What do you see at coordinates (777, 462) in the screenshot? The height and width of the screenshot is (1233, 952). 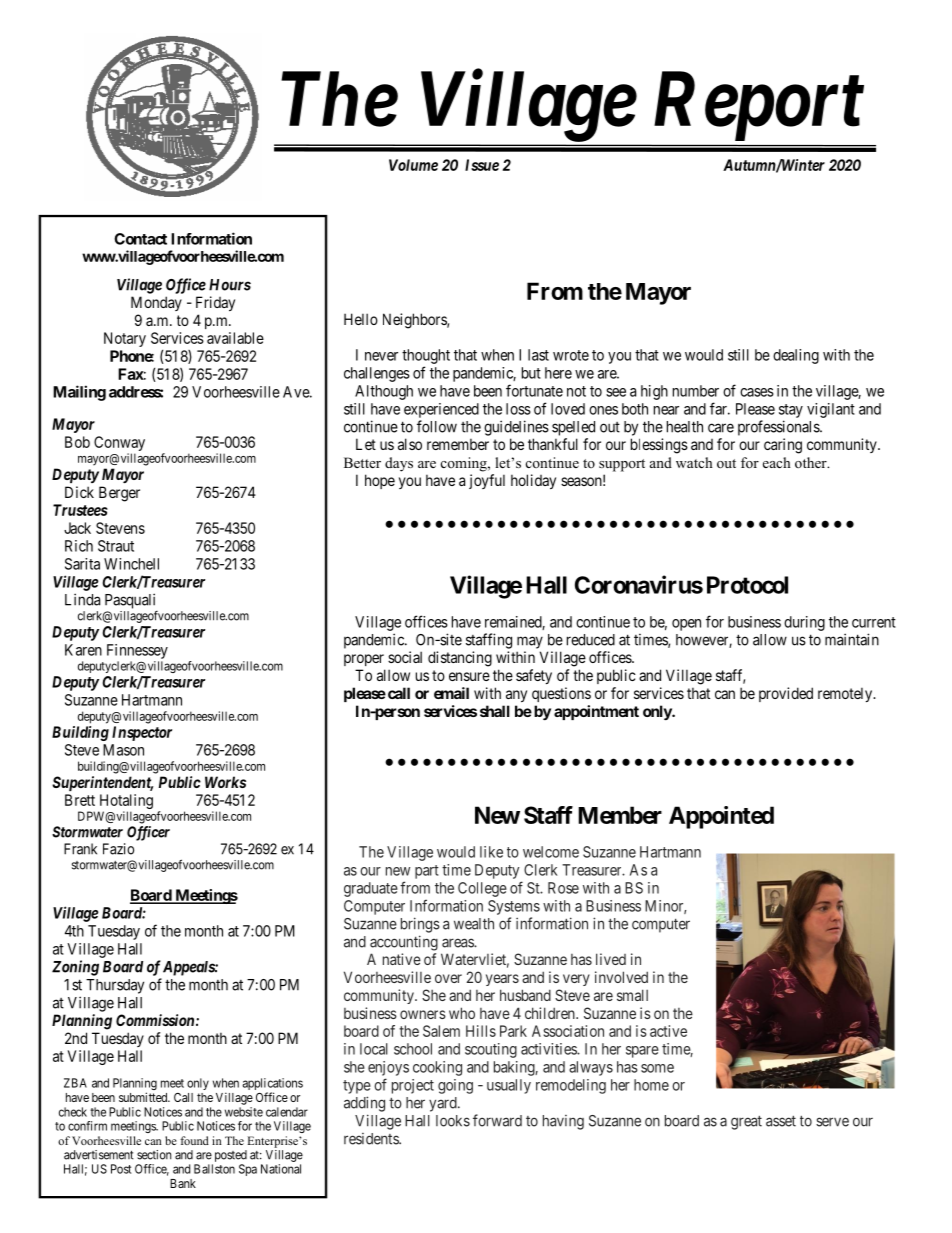 I see `each` at bounding box center [777, 462].
